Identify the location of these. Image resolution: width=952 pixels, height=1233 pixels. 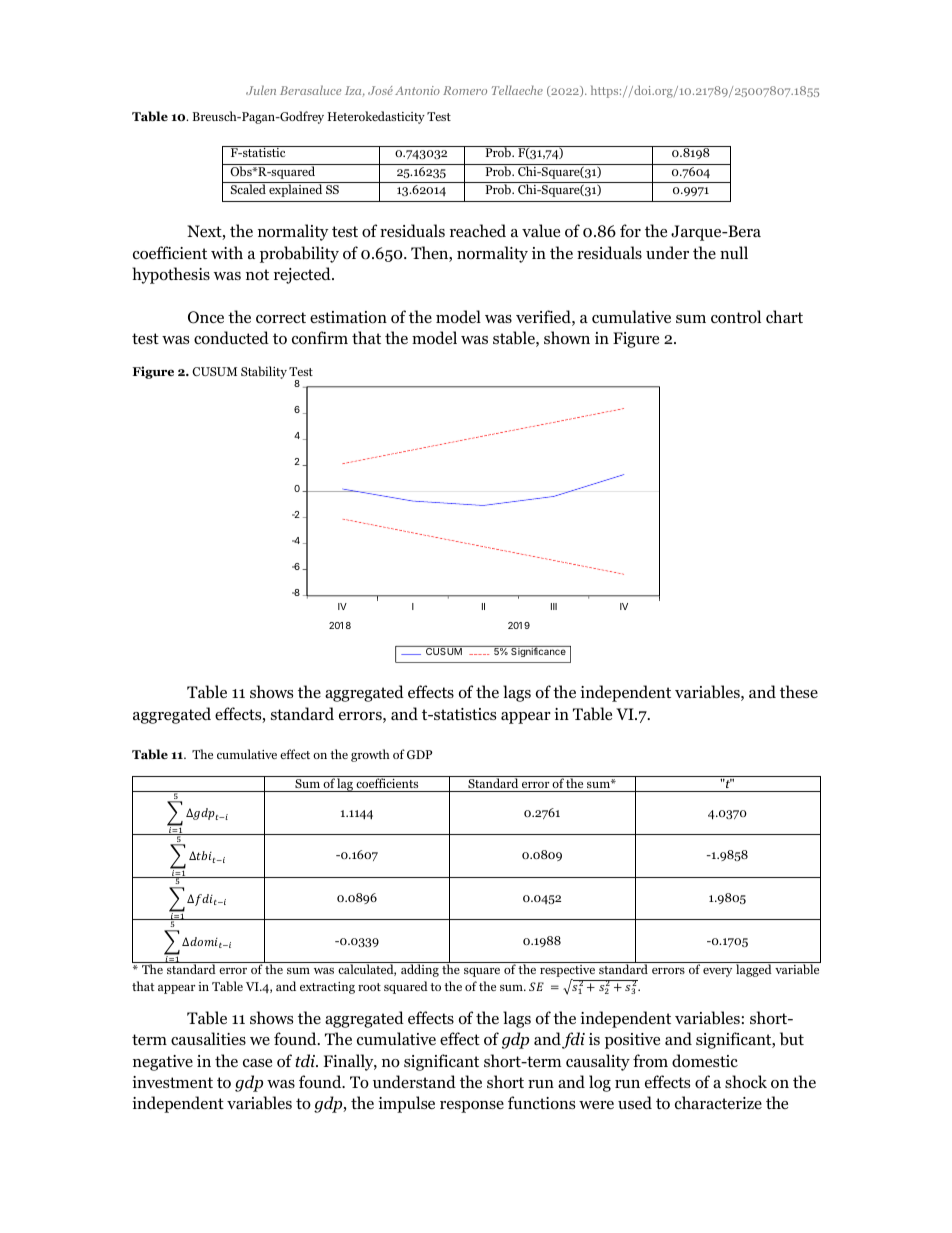
(799, 691).
